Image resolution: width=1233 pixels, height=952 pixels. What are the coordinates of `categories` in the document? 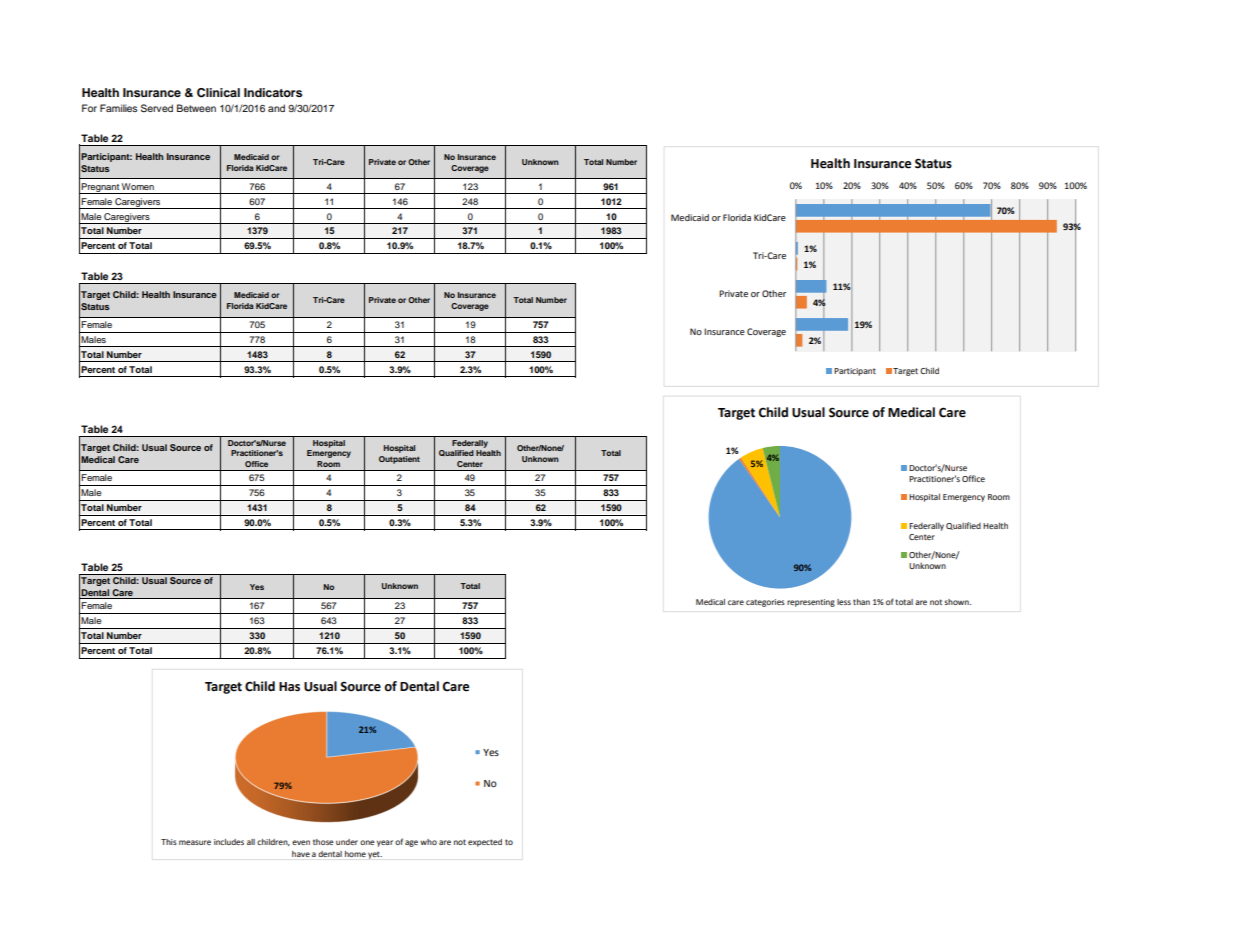 It's located at (765, 603).
